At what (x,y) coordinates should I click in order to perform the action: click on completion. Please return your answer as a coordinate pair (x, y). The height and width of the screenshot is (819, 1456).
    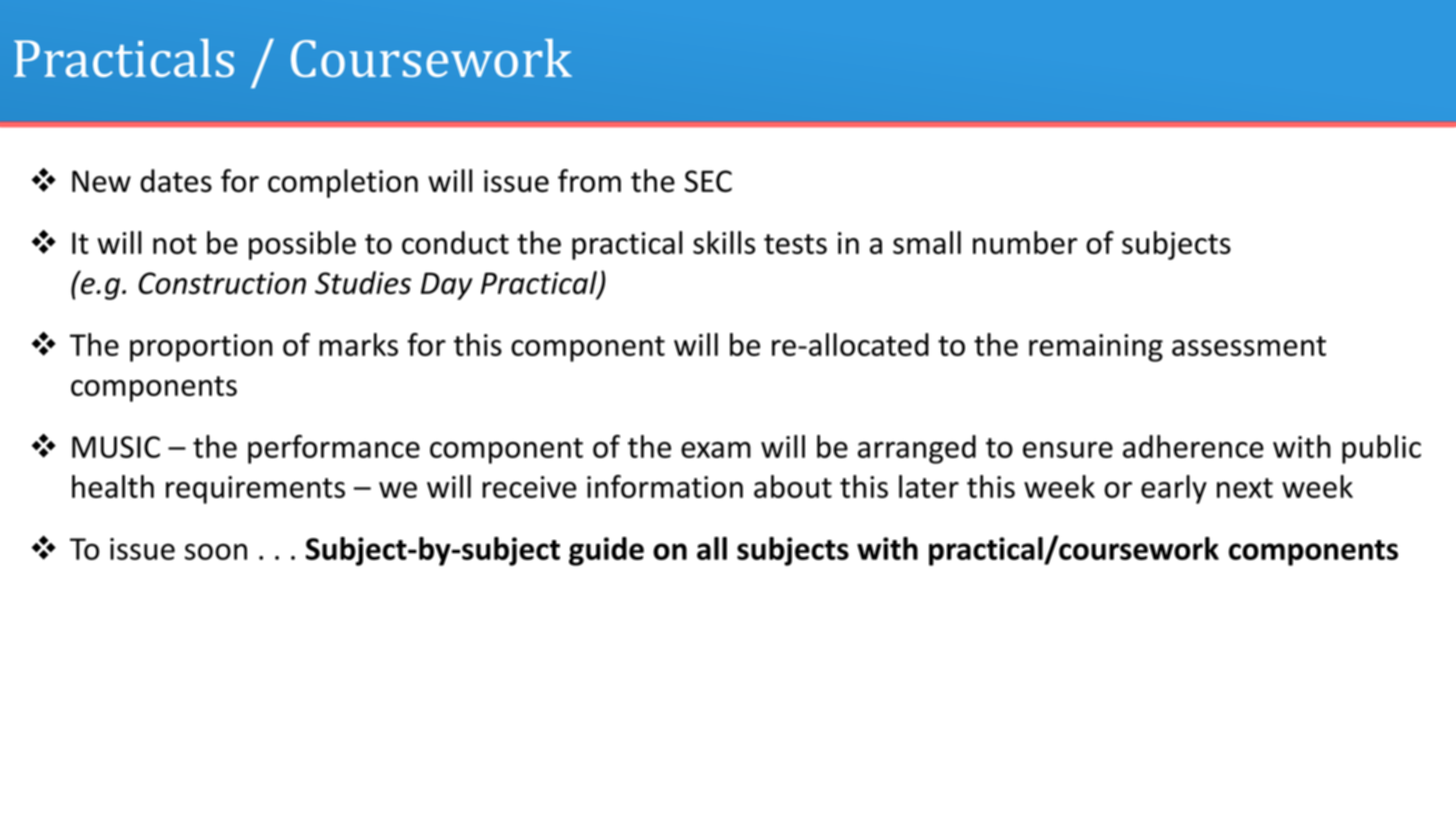
    Looking at the image, I should click on (343, 183).
